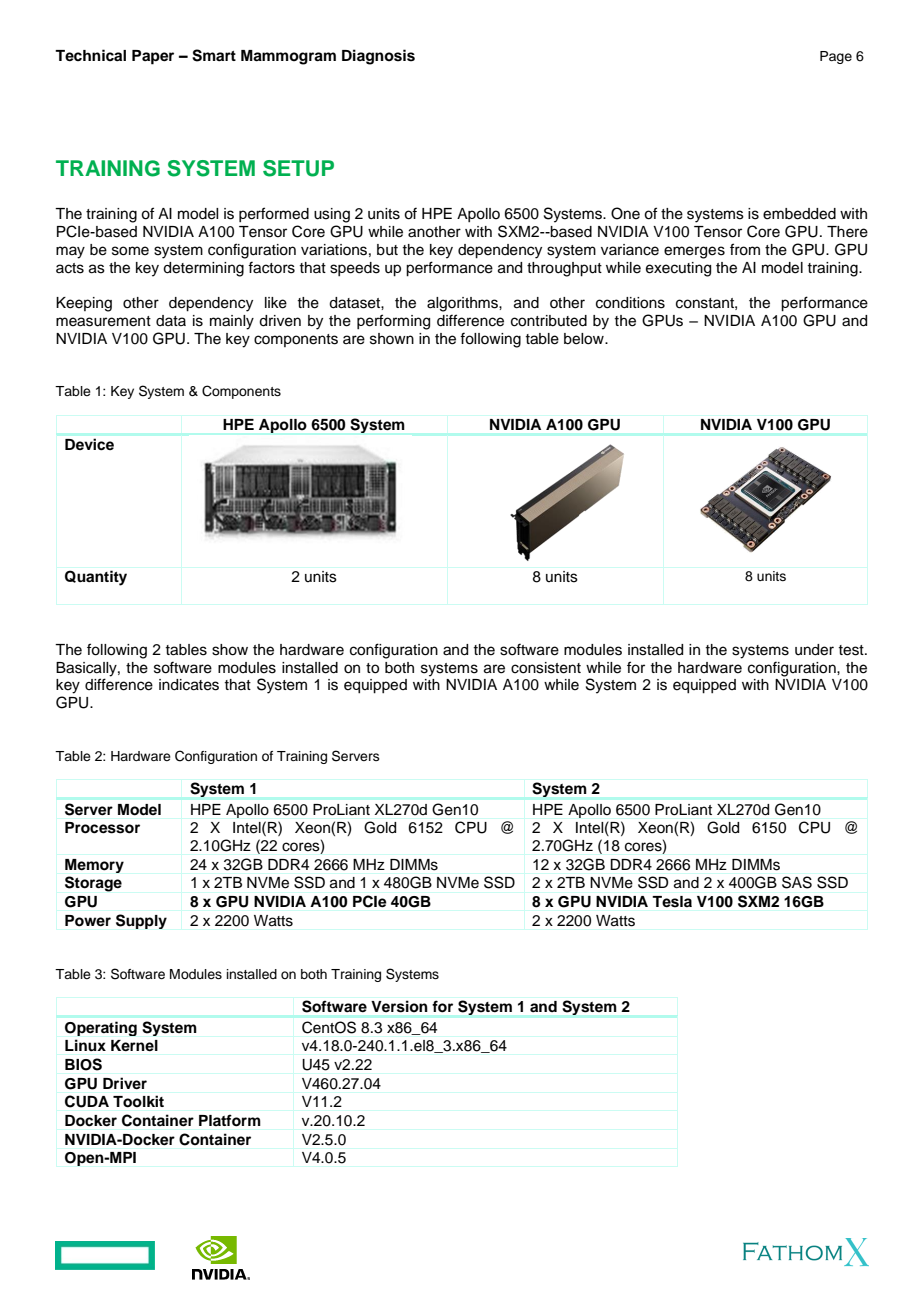  What do you see at coordinates (399, 1006) in the image?
I see `Version` at bounding box center [399, 1006].
